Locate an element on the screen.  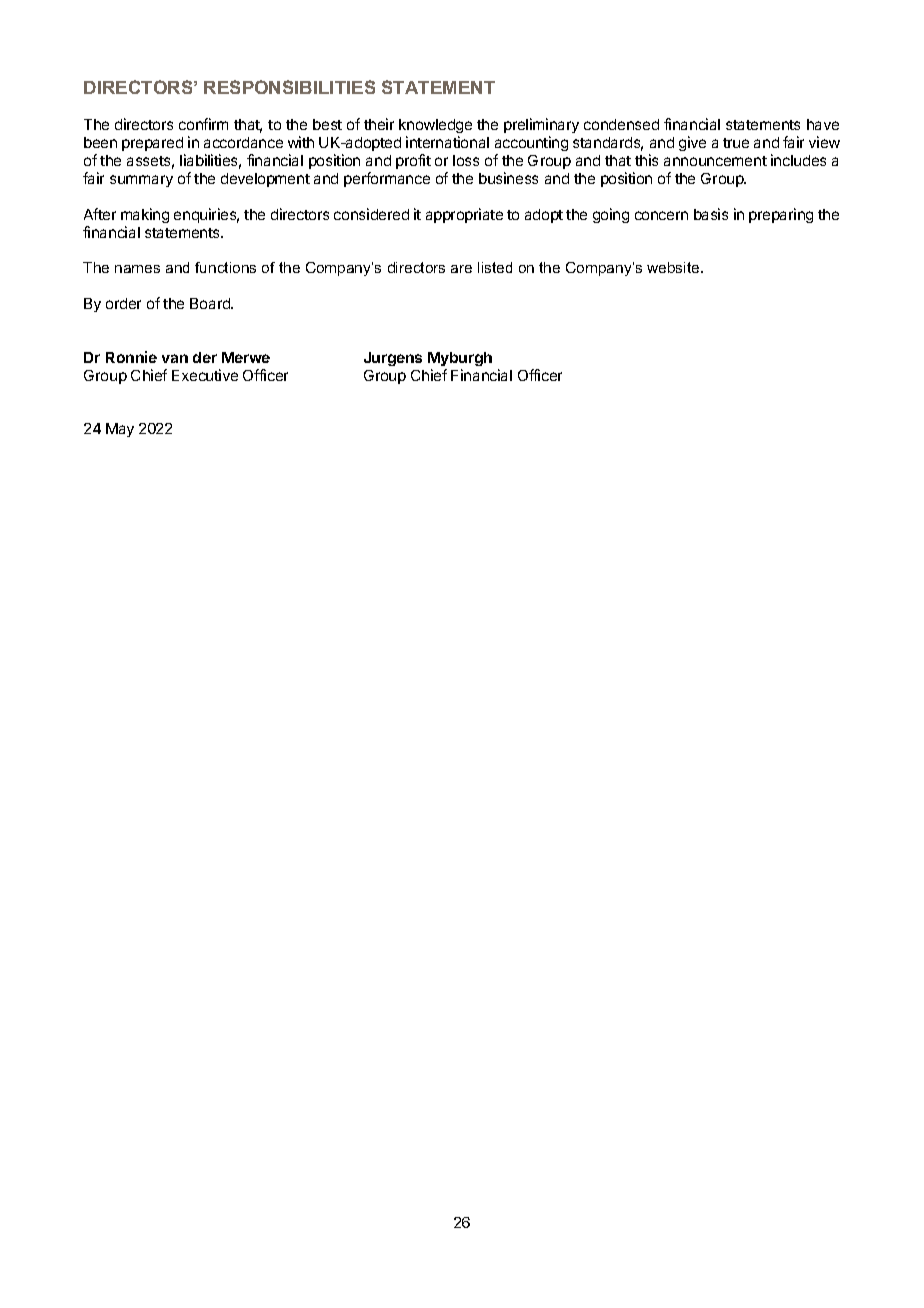
summary is located at coordinates (141, 181).
